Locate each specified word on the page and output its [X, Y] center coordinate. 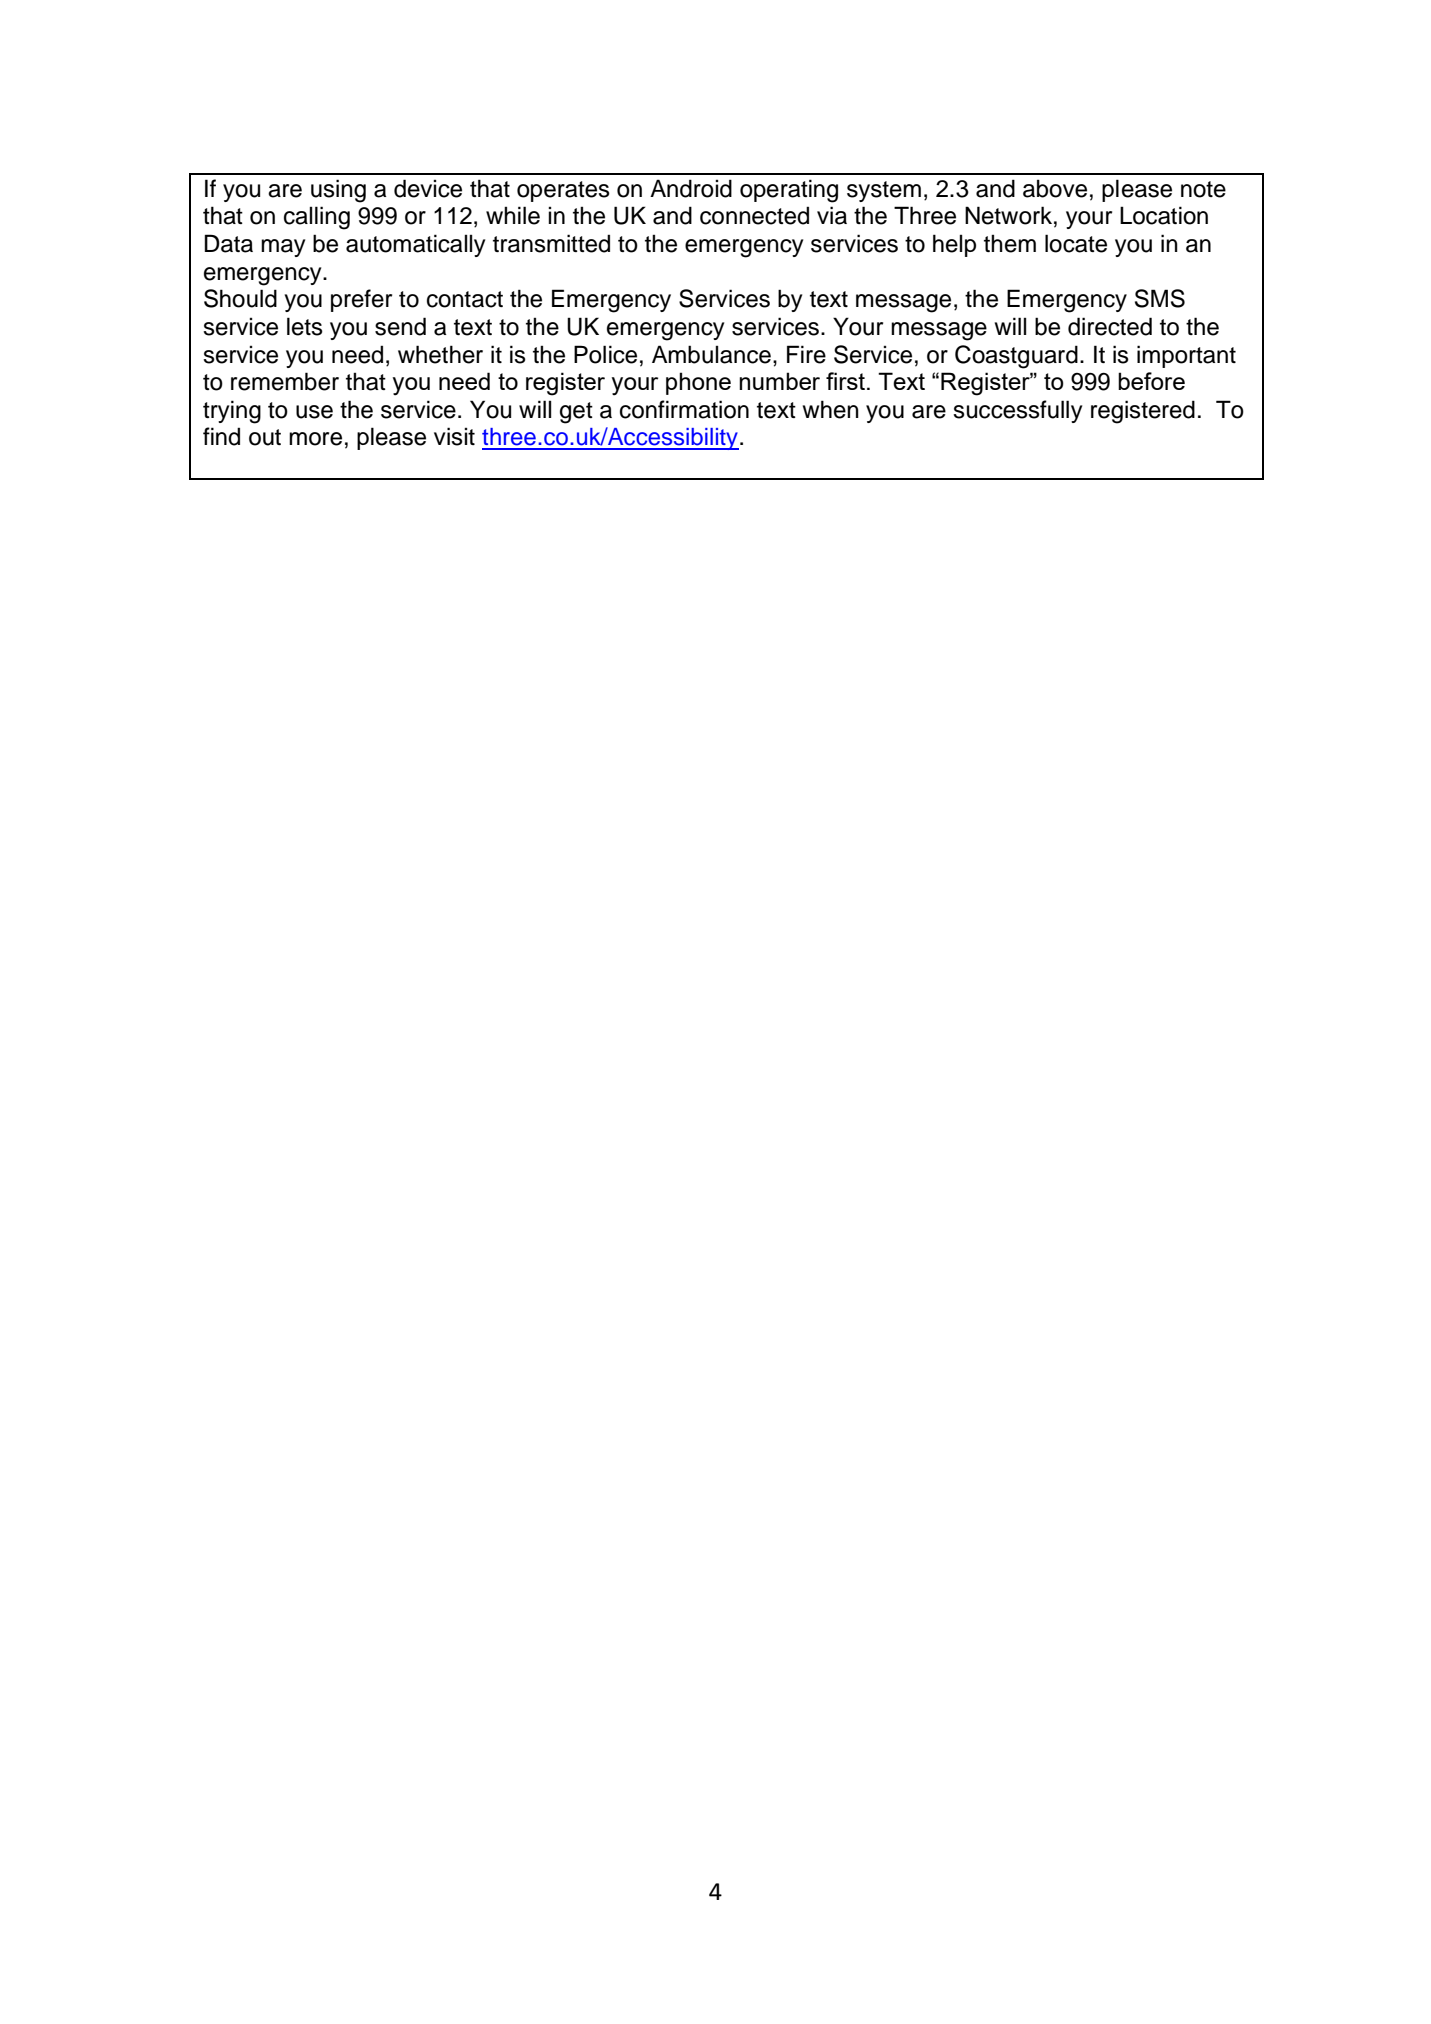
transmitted [551, 243]
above [1055, 188]
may [283, 248]
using [338, 191]
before [1151, 381]
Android [691, 188]
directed [1110, 326]
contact [465, 299]
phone [698, 383]
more [315, 439]
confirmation [684, 409]
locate [1076, 243]
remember [285, 381]
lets [305, 326]
